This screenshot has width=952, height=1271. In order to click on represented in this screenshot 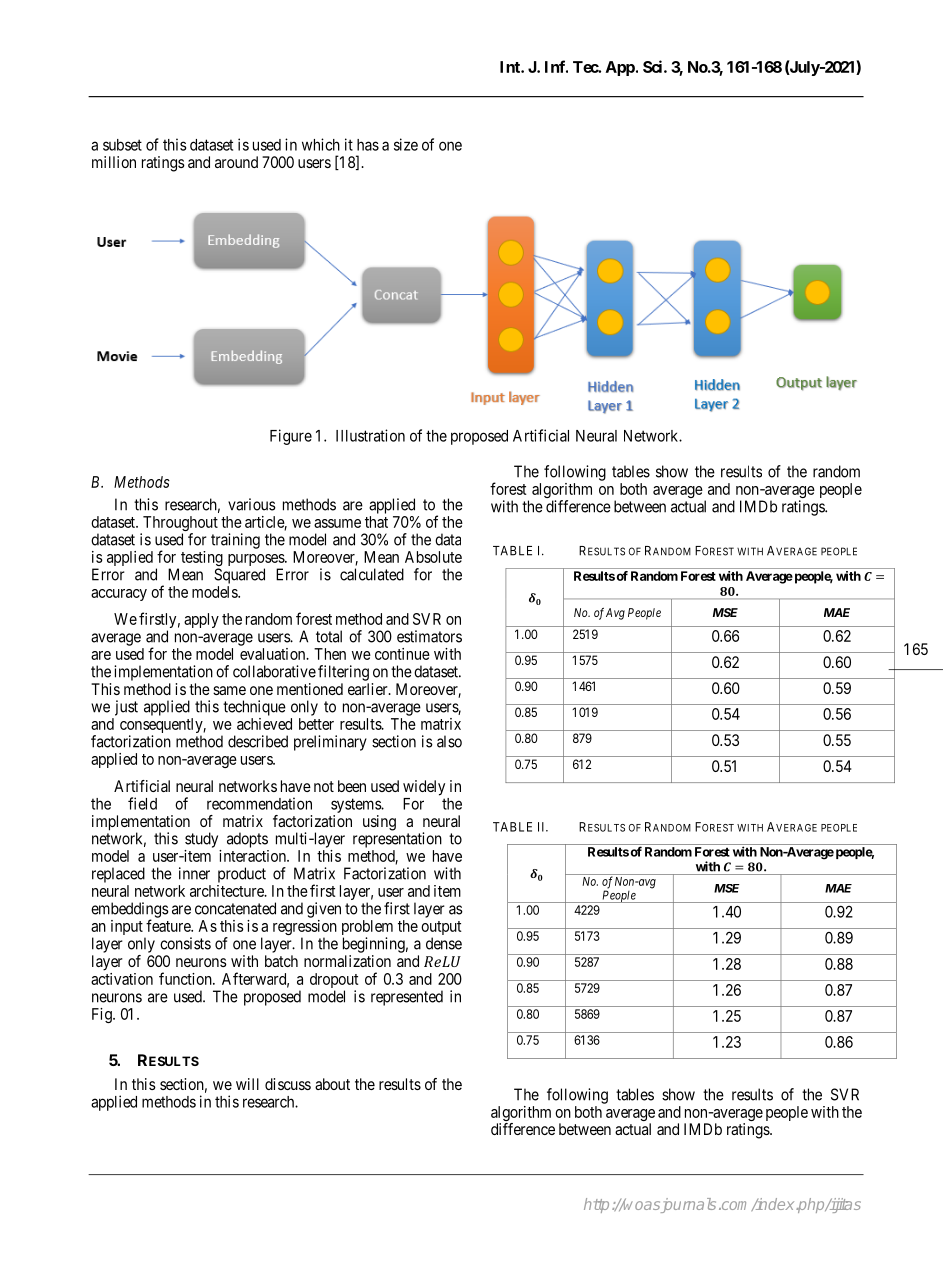, I will do `click(407, 998)`.
